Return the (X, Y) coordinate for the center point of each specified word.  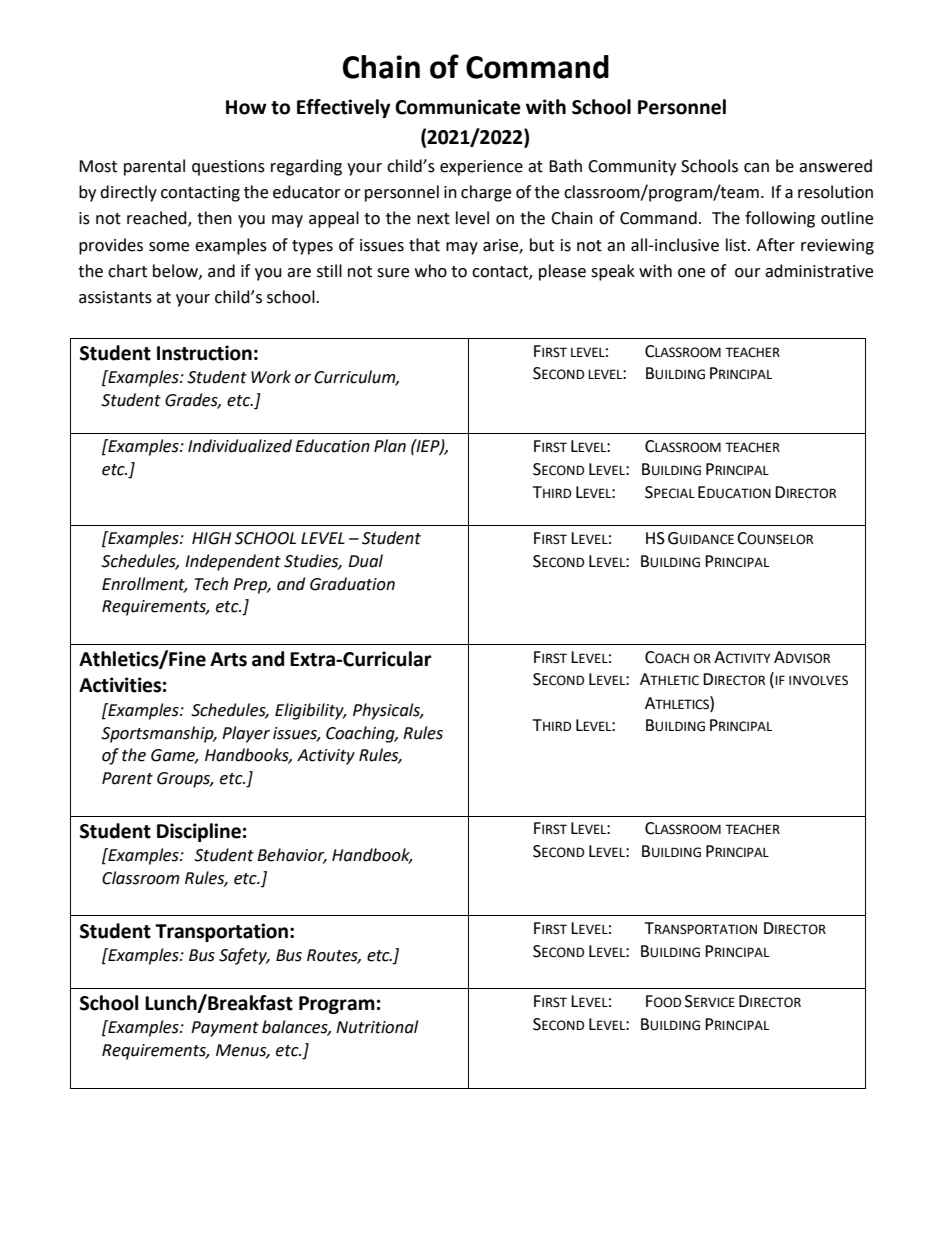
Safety (244, 956)
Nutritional (377, 1027)
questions (228, 168)
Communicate (458, 107)
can (756, 168)
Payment (225, 1029)
